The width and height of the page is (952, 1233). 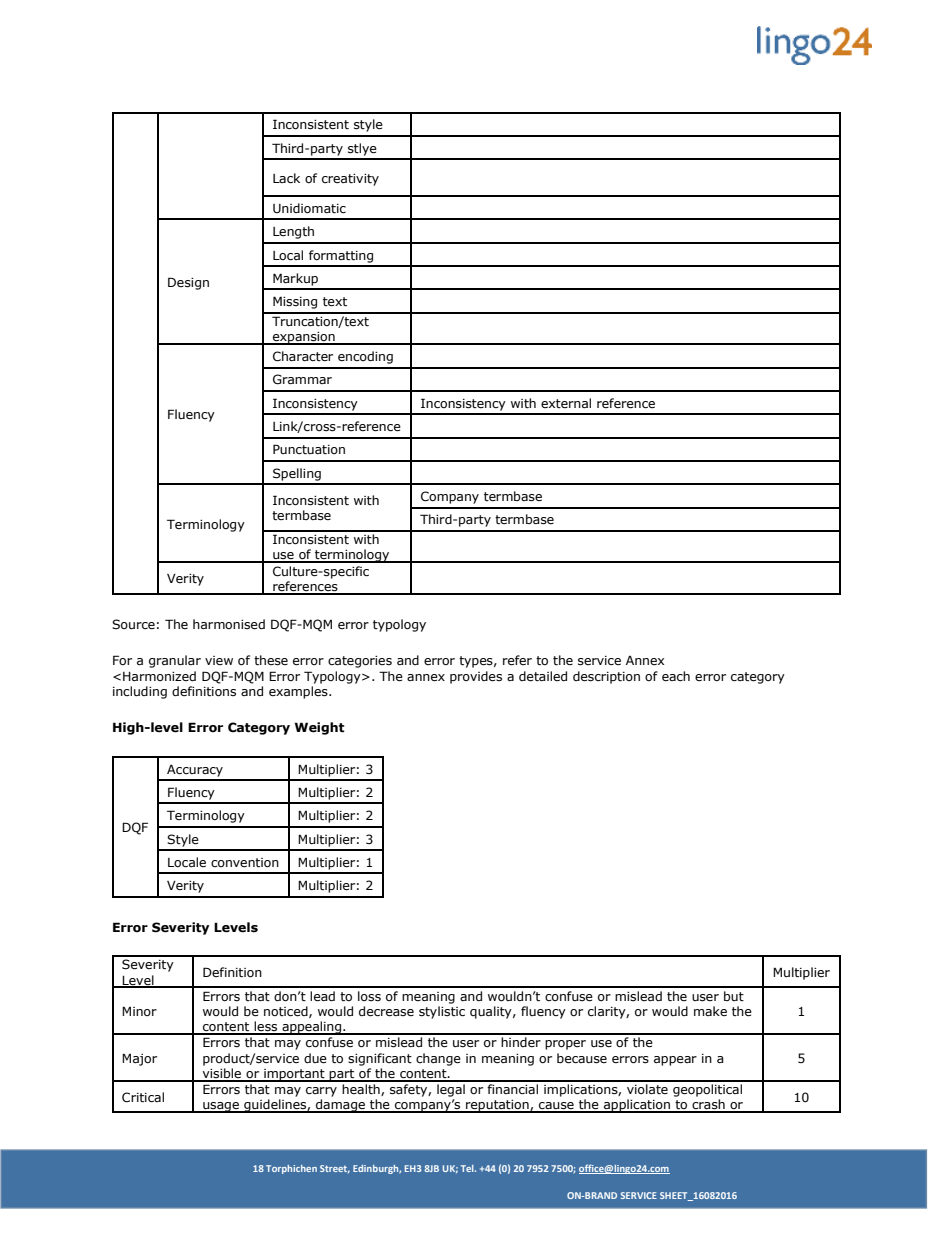 What do you see at coordinates (319, 728) in the page?
I see `Weight` at bounding box center [319, 728].
